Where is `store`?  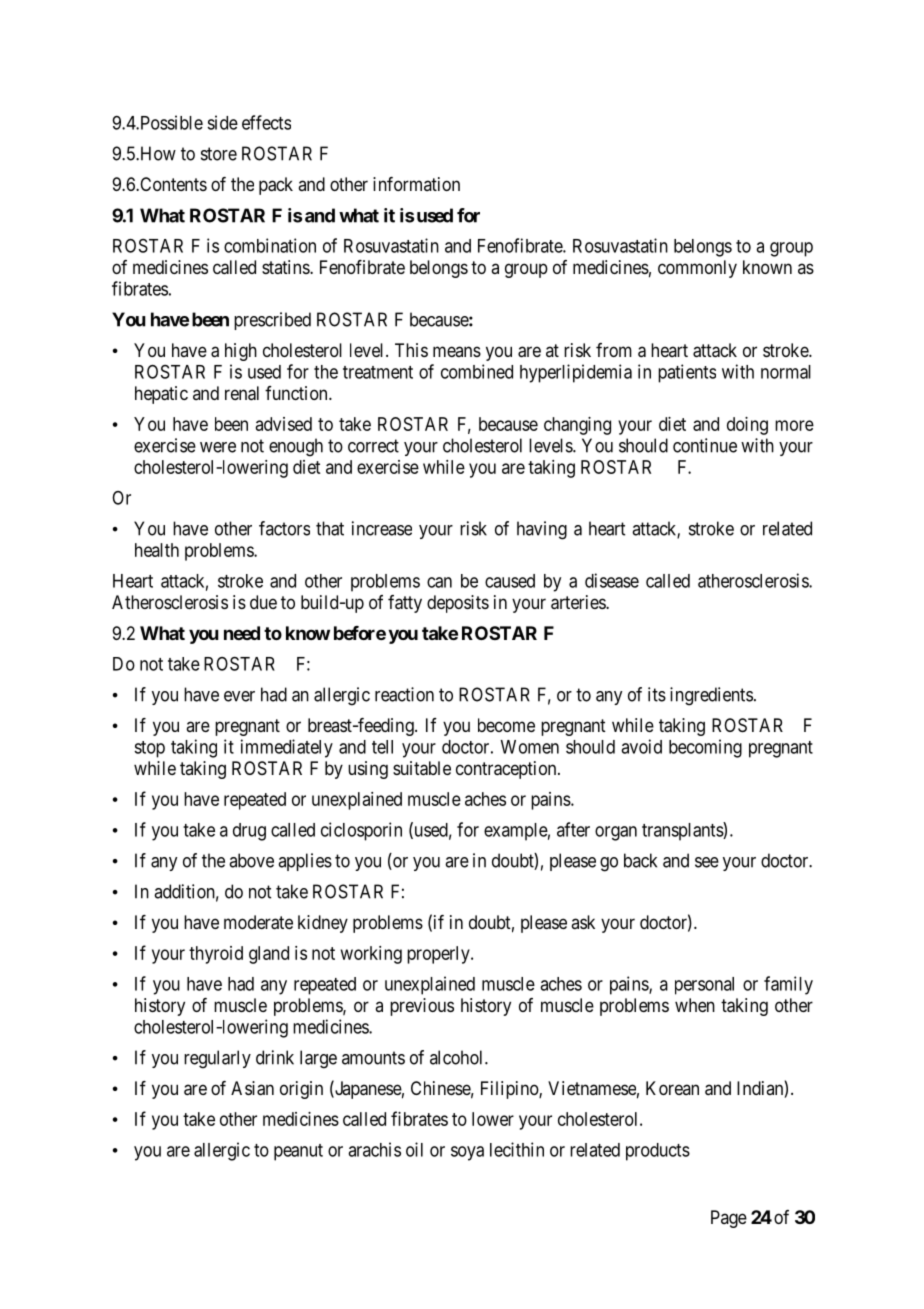 store is located at coordinates (219, 154).
